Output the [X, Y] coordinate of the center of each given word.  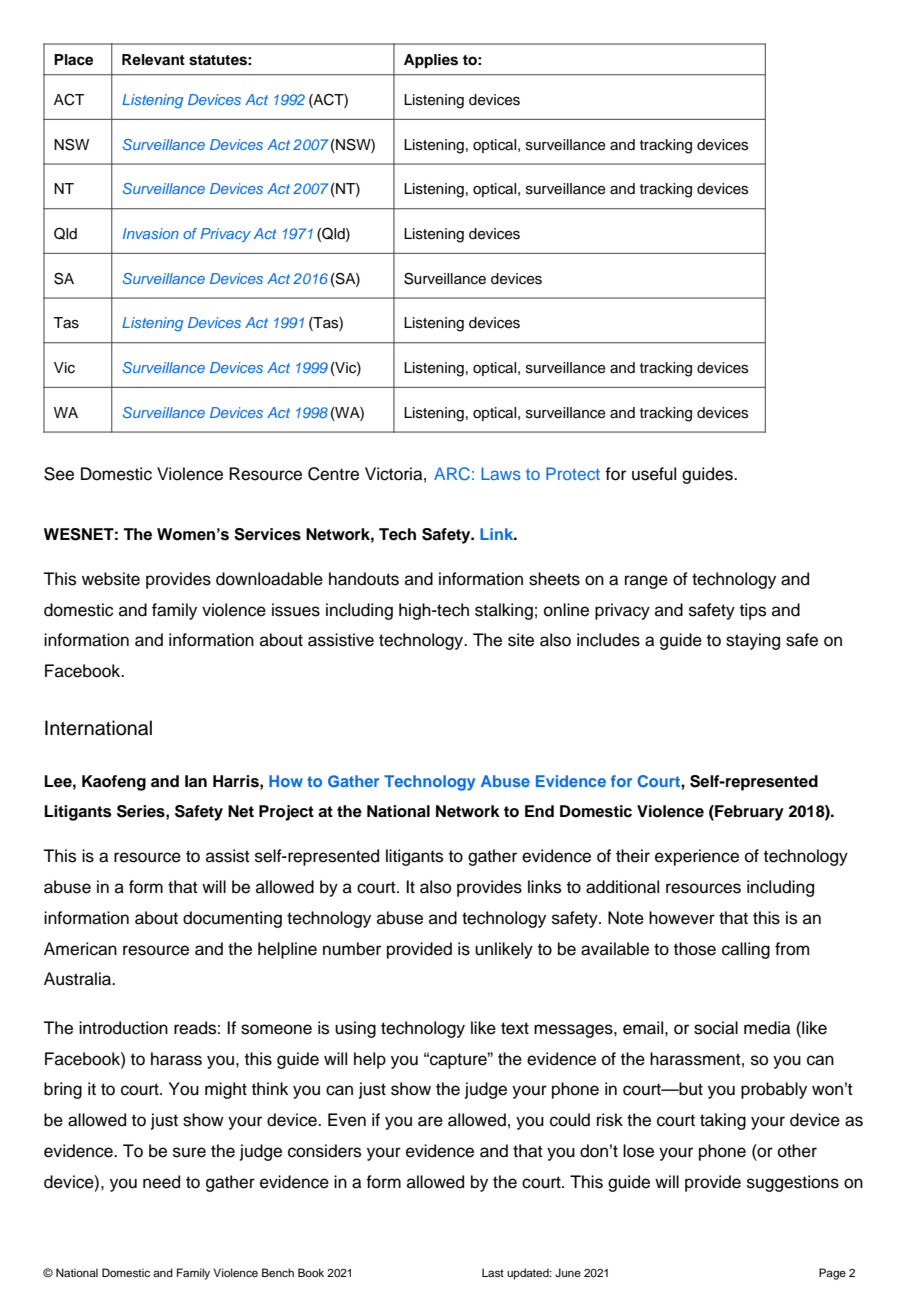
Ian [196, 781]
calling [746, 950]
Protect [573, 473]
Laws [501, 473]
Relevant [153, 60]
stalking [504, 611]
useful [654, 474]
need [161, 1182]
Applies [431, 61]
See [59, 474]
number [352, 949]
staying [753, 641]
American [80, 949]
